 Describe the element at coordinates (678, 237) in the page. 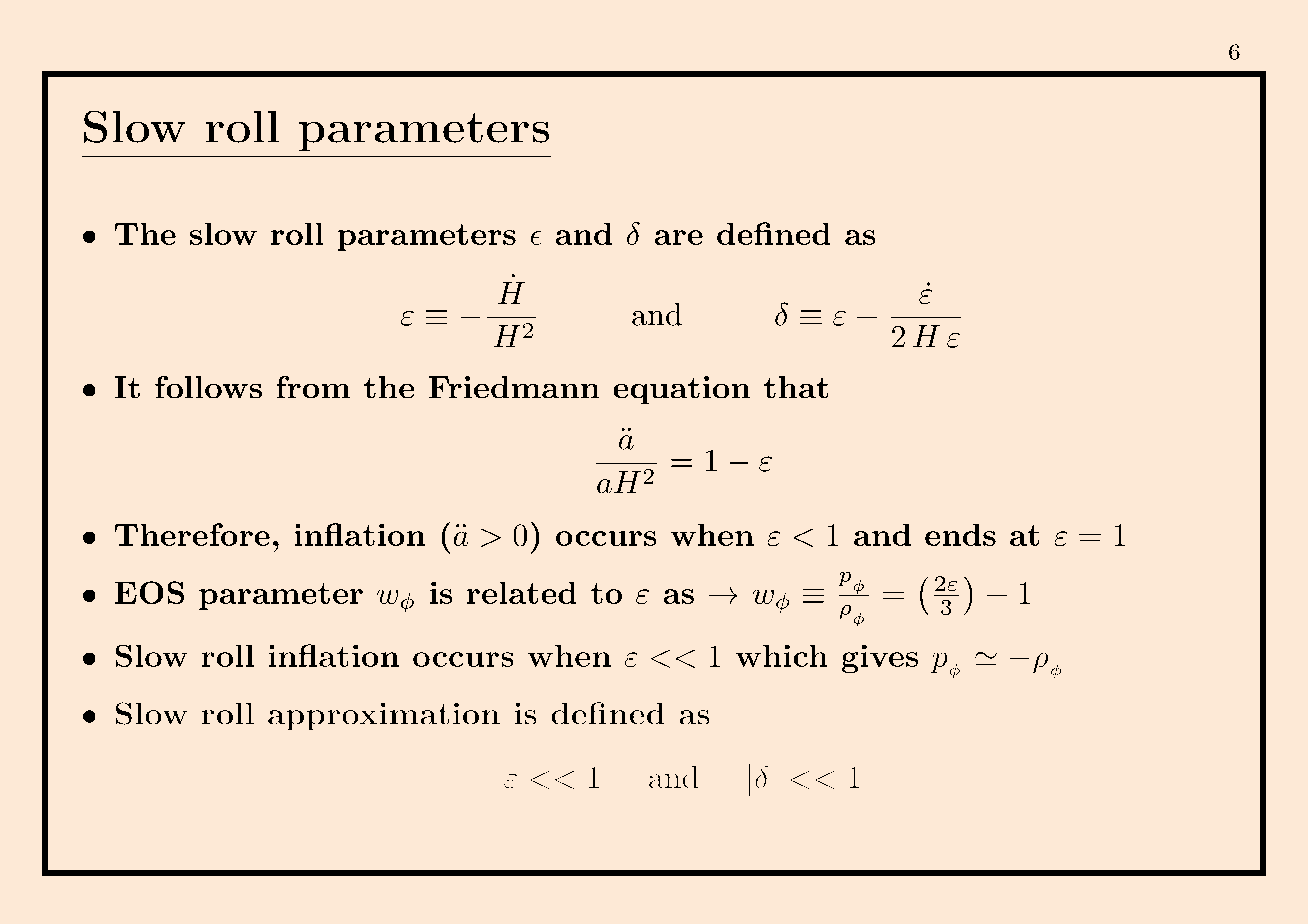

I see `are` at that location.
